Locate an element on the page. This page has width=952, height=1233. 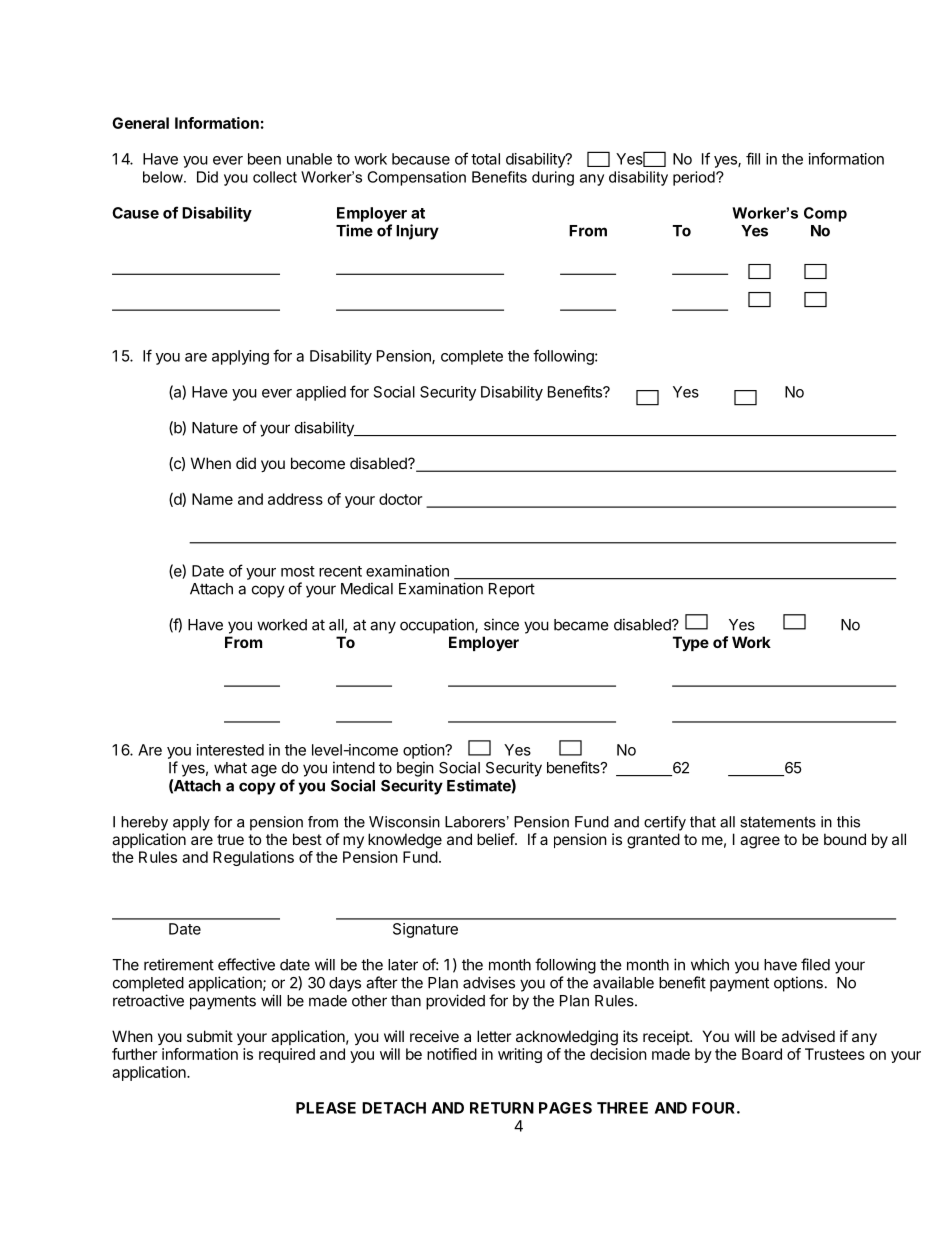
fill is located at coordinates (753, 158).
